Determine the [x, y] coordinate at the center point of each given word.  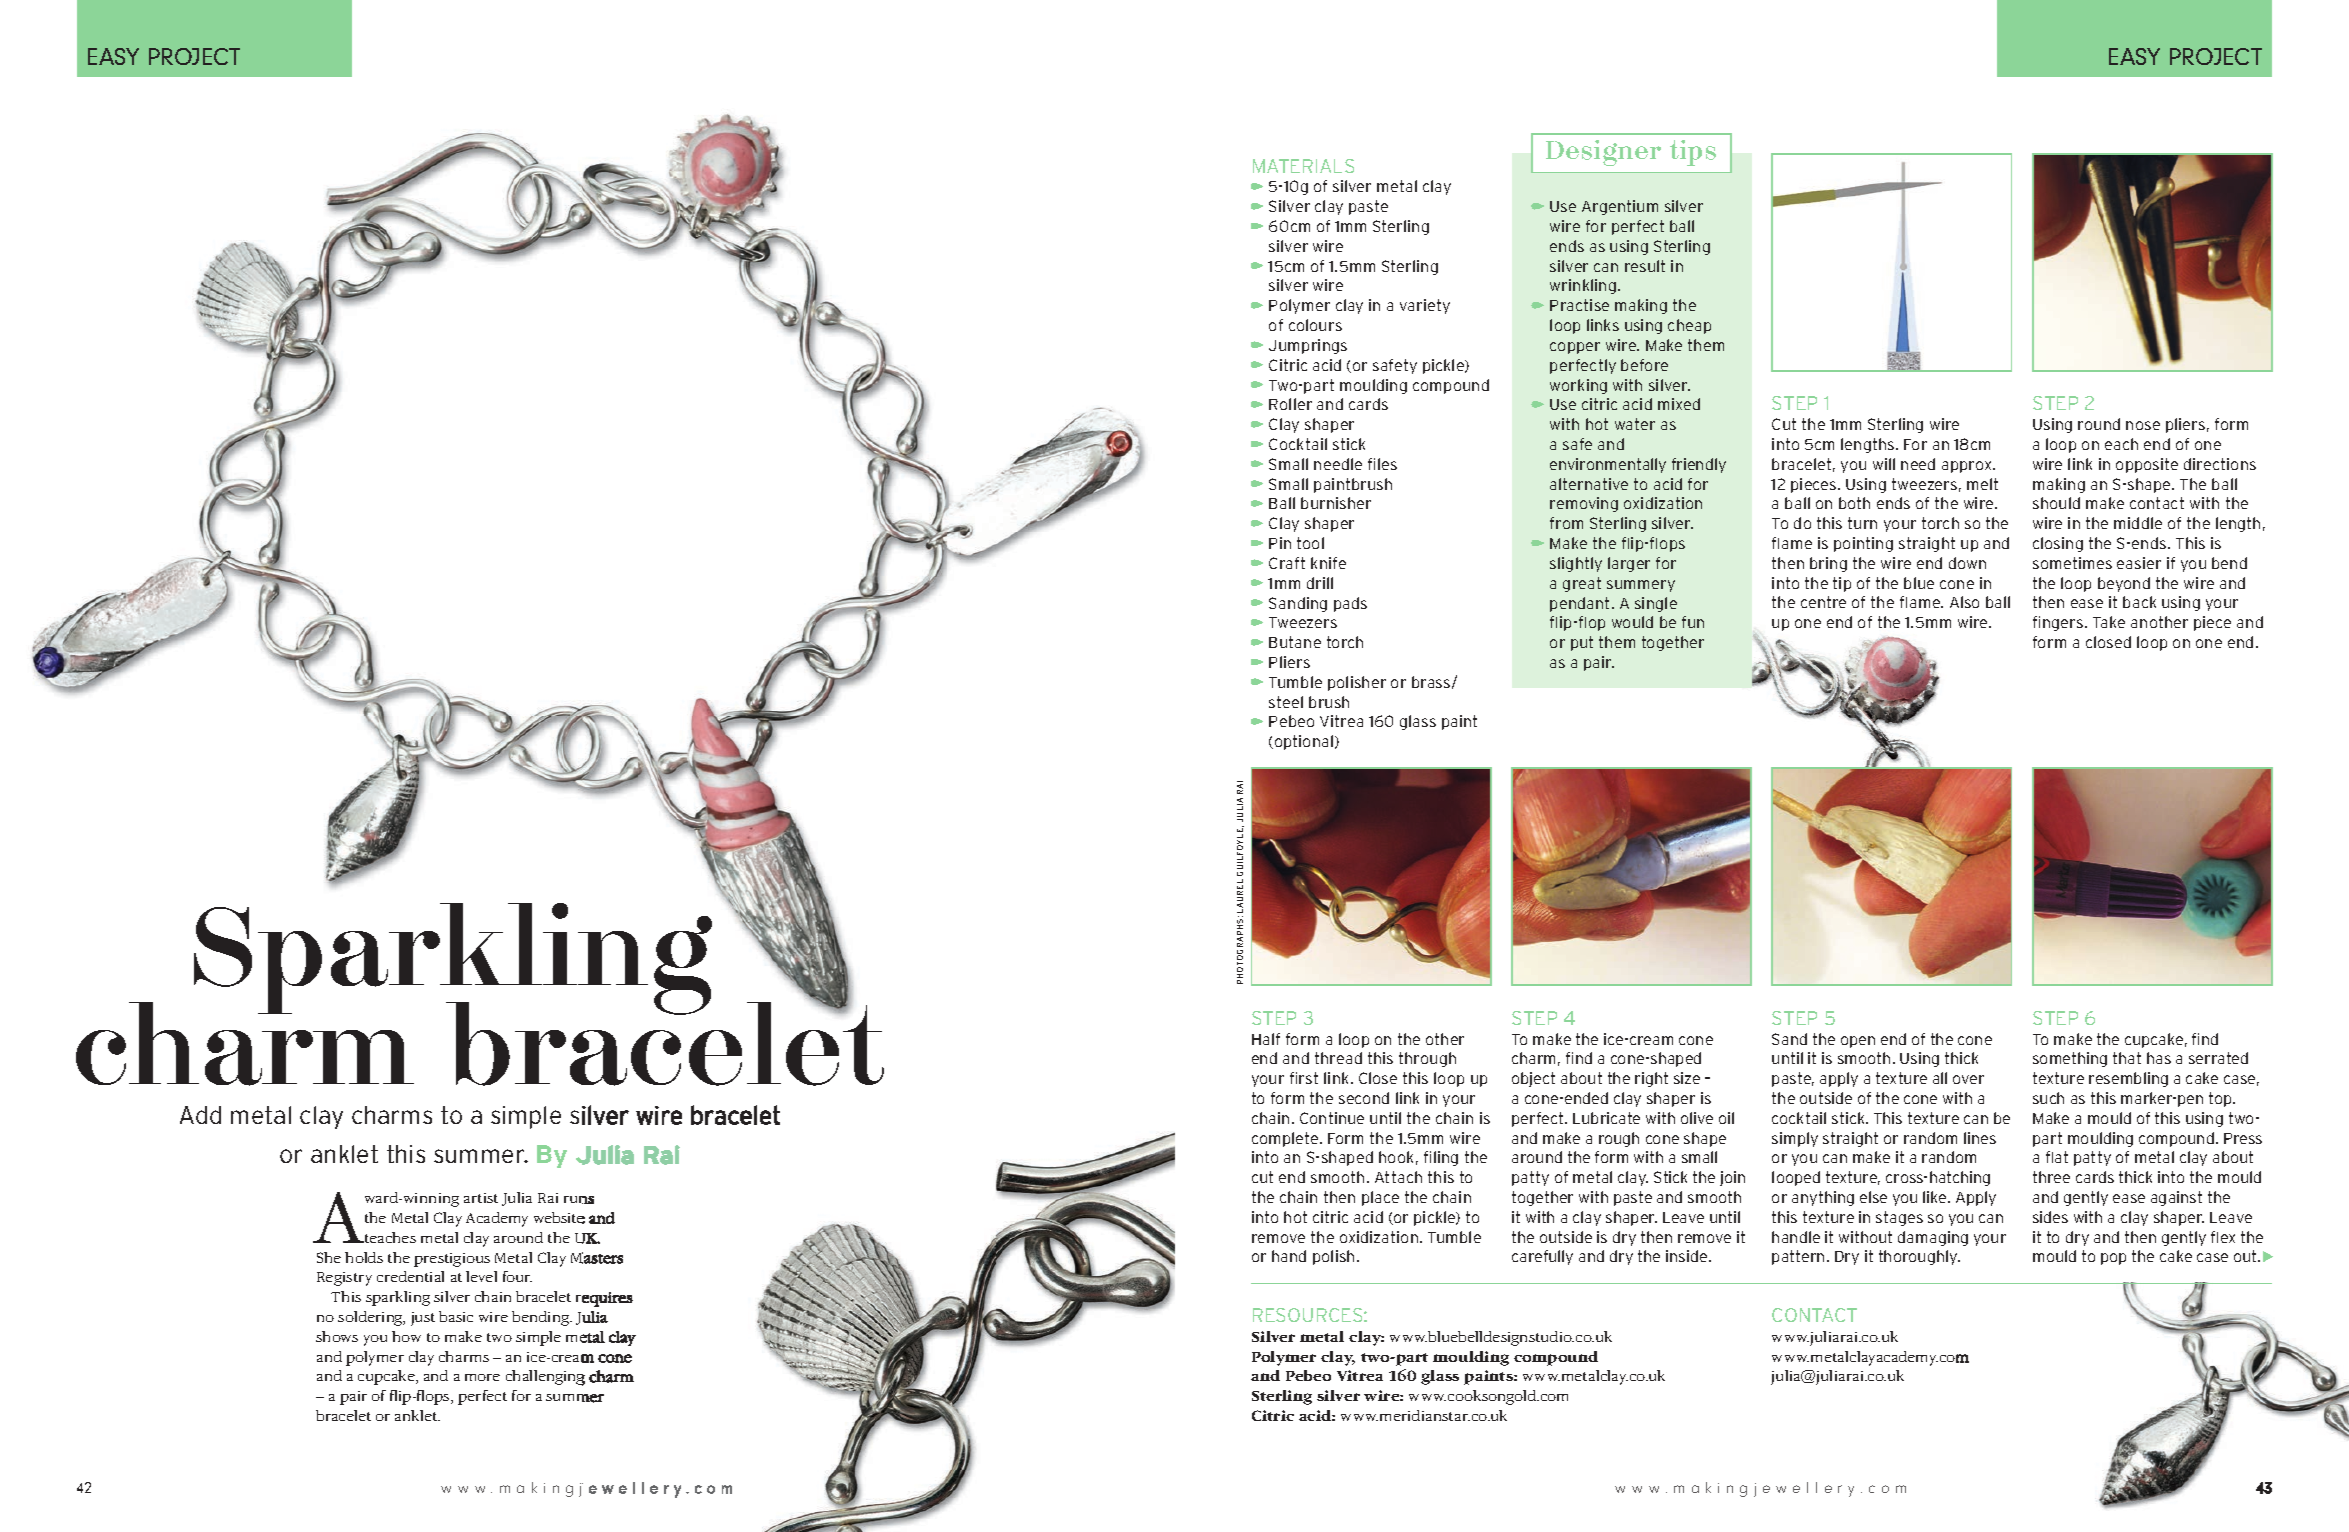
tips [1693, 153]
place [1380, 1198]
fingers [2059, 623]
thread [1338, 1058]
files [1382, 464]
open [1858, 1042]
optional [1302, 742]
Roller [1290, 404]
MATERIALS [1303, 166]
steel [1286, 702]
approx [1968, 467]
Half [1266, 1039]
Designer [1603, 153]
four [517, 1276]
